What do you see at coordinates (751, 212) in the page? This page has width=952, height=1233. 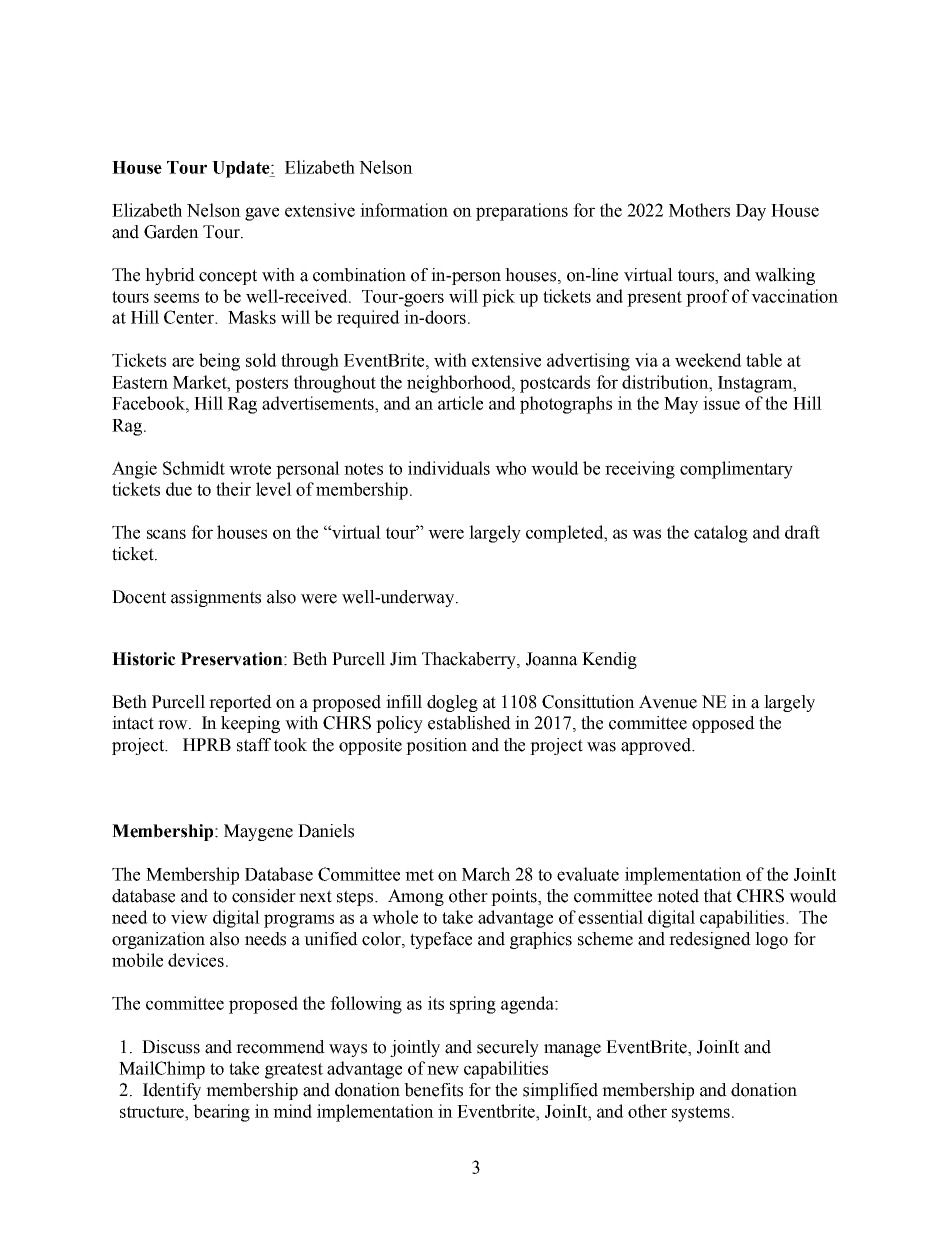 I see `Day` at bounding box center [751, 212].
